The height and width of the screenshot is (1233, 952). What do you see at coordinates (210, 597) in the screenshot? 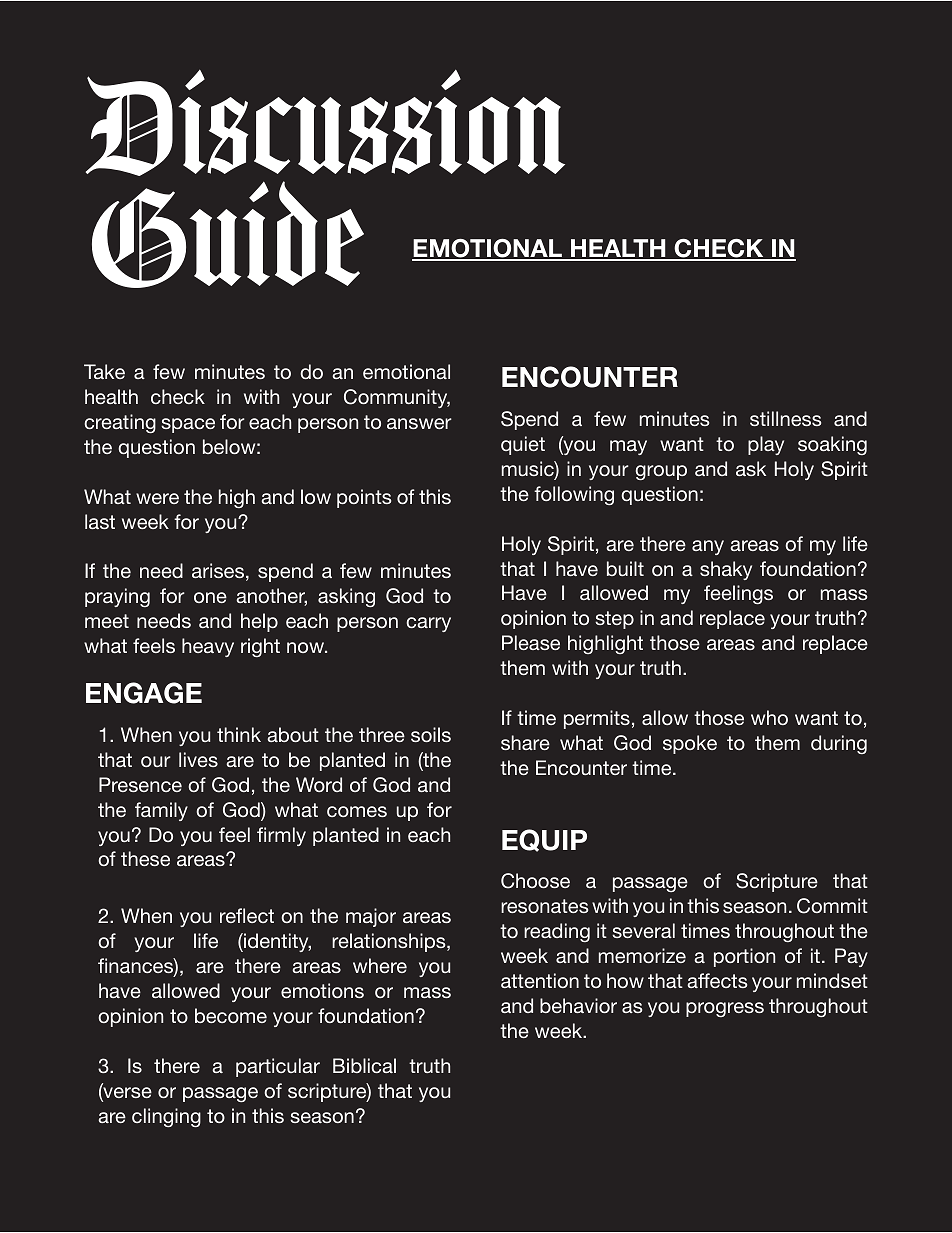
I see `one` at bounding box center [210, 597].
